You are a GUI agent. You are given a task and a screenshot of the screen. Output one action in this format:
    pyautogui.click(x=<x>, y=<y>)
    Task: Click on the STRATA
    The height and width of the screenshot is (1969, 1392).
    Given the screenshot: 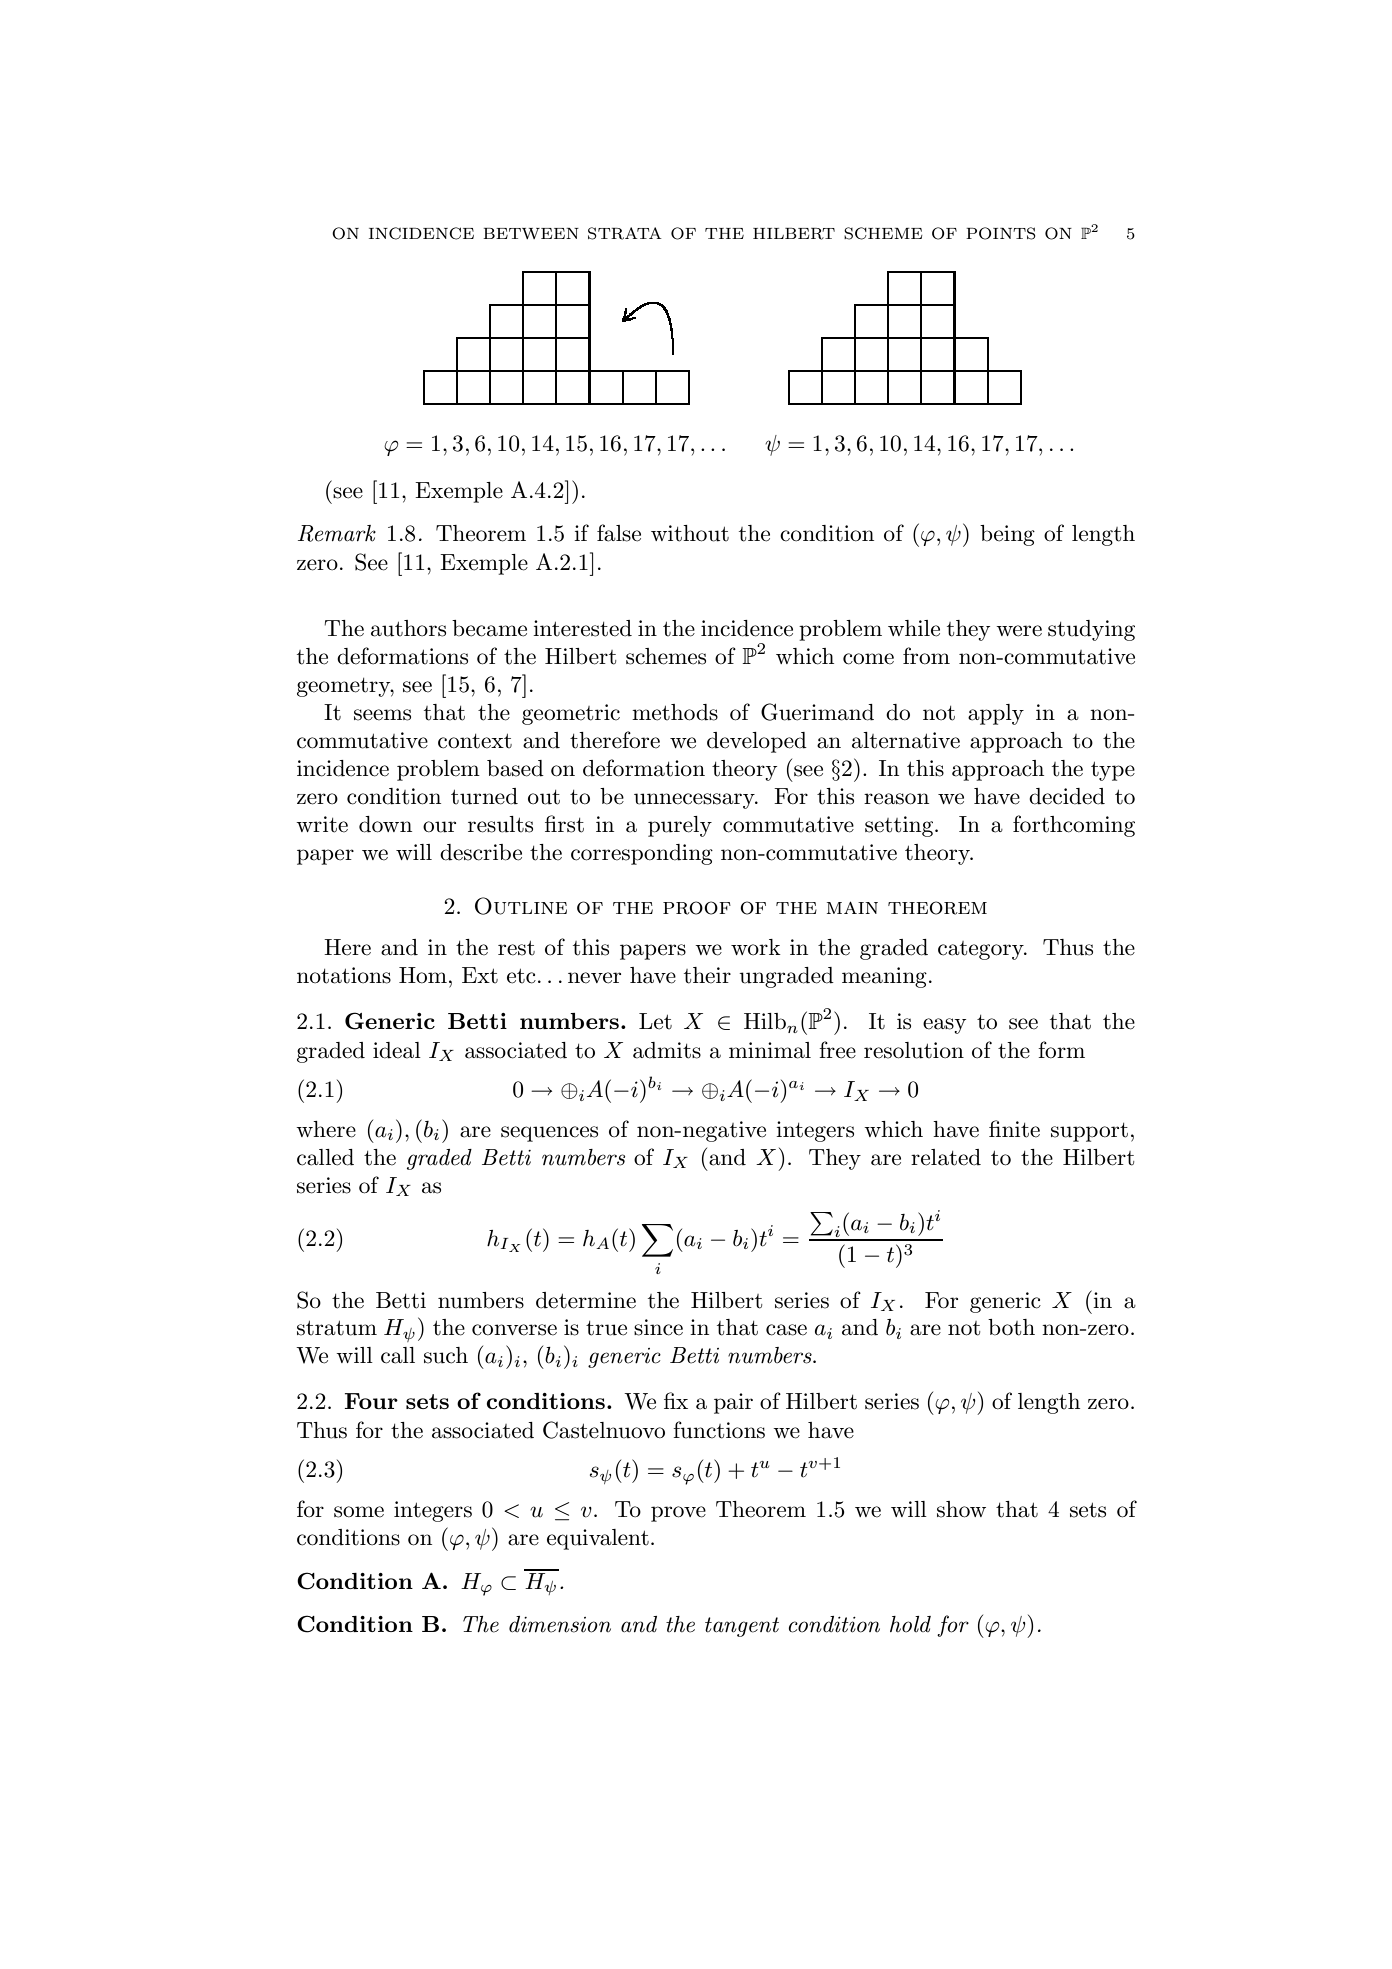 What is the action you would take?
    pyautogui.click(x=625, y=233)
